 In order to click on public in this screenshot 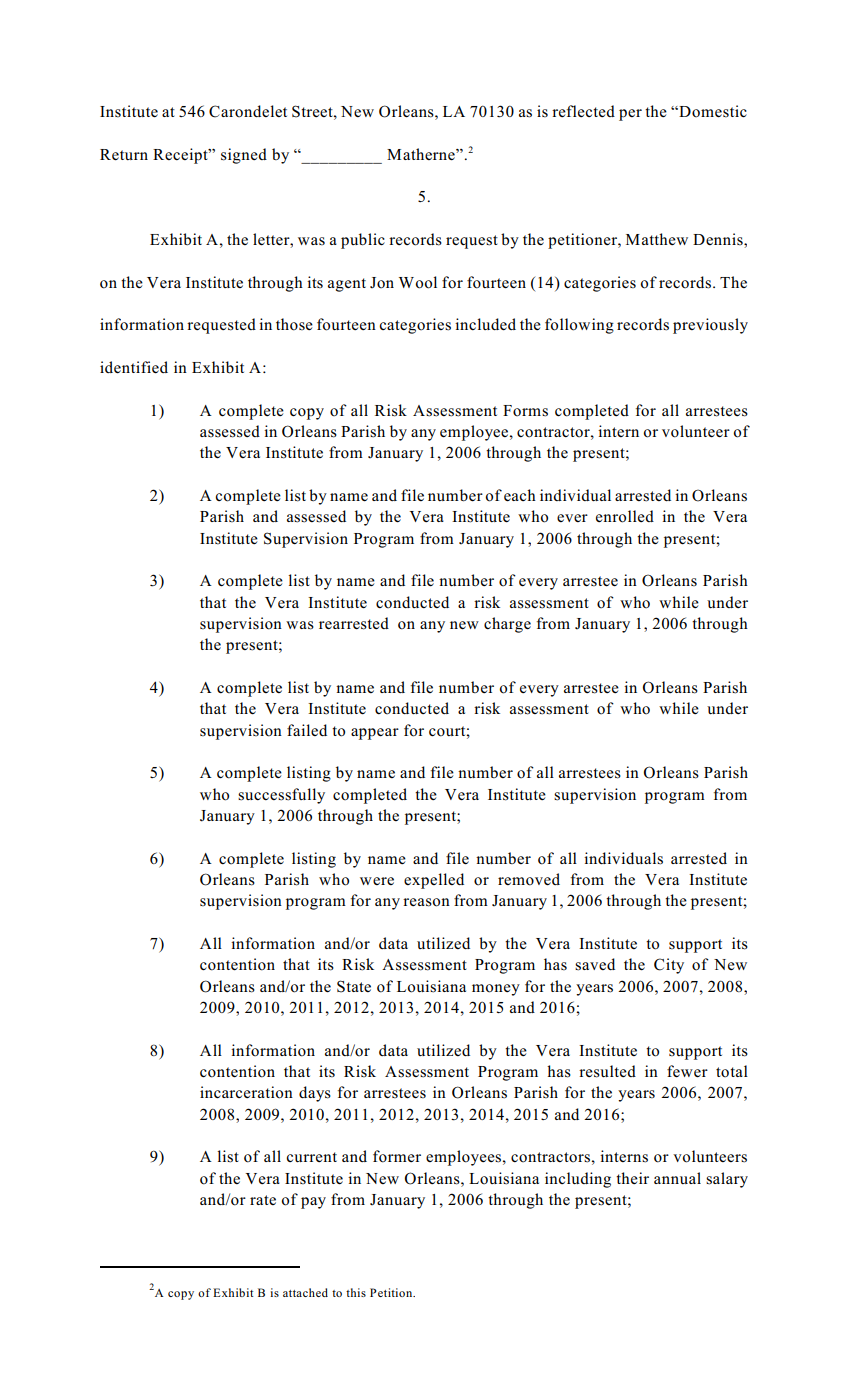, I will do `click(363, 241)`.
